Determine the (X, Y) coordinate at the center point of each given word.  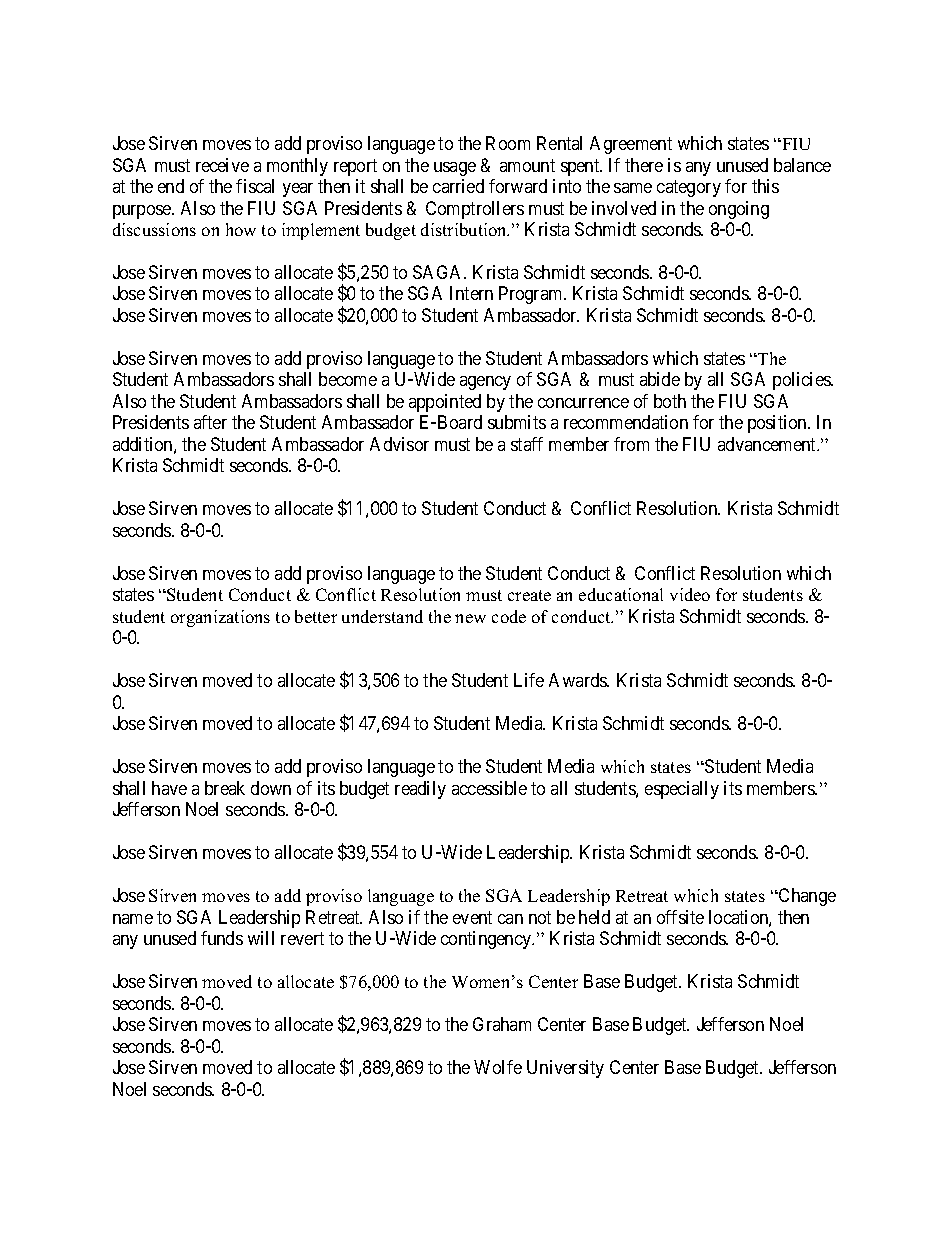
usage (455, 169)
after (210, 422)
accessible (489, 788)
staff (527, 444)
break (225, 788)
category (689, 188)
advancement (768, 444)
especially (682, 790)
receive (222, 165)
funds (222, 938)
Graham (502, 1024)
